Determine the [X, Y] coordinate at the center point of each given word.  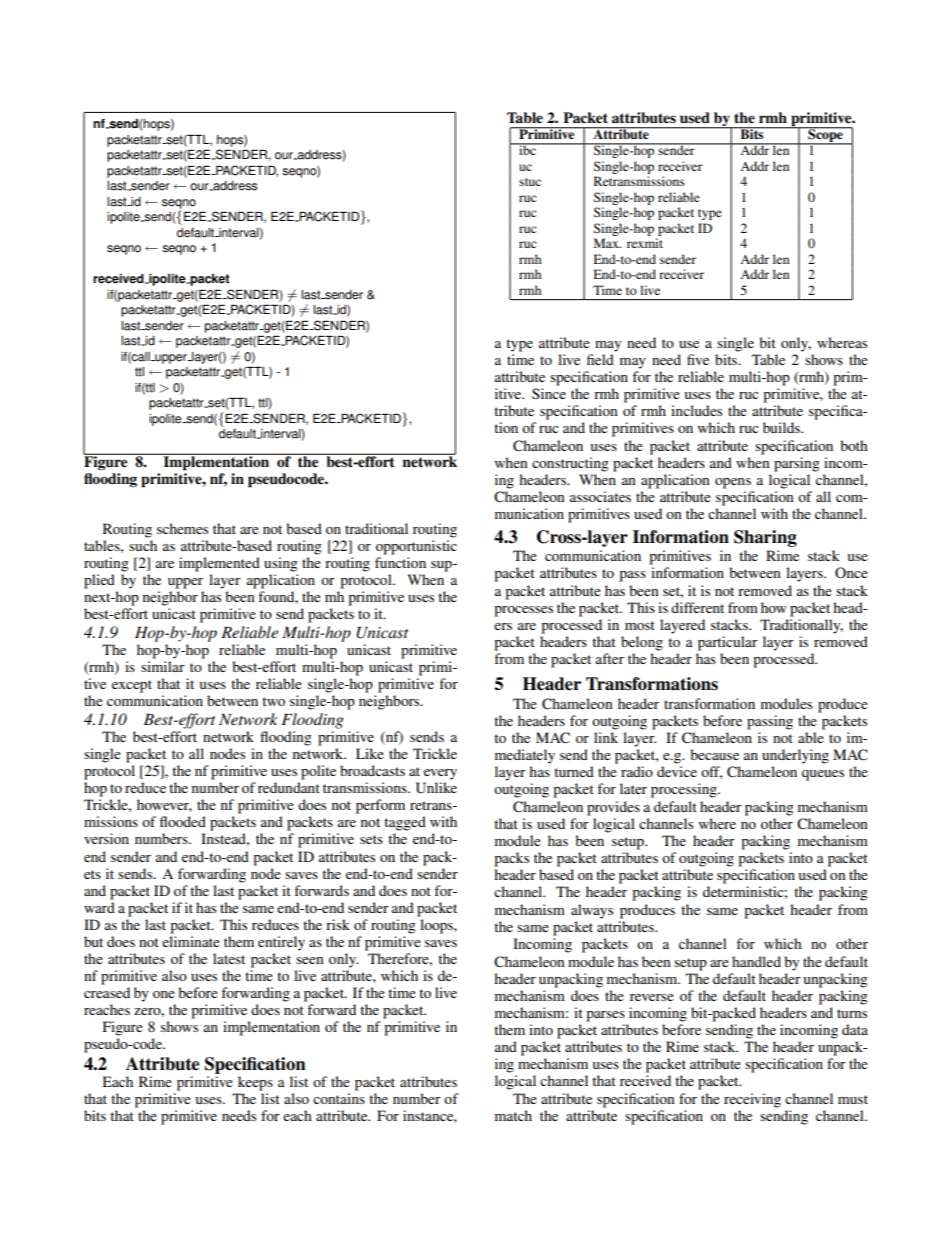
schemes [182, 528]
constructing [570, 464]
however [164, 805]
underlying [795, 756]
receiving [752, 1100]
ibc [527, 149]
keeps [255, 1083]
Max [607, 243]
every [440, 774]
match [513, 1115]
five [698, 359]
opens [733, 483]
